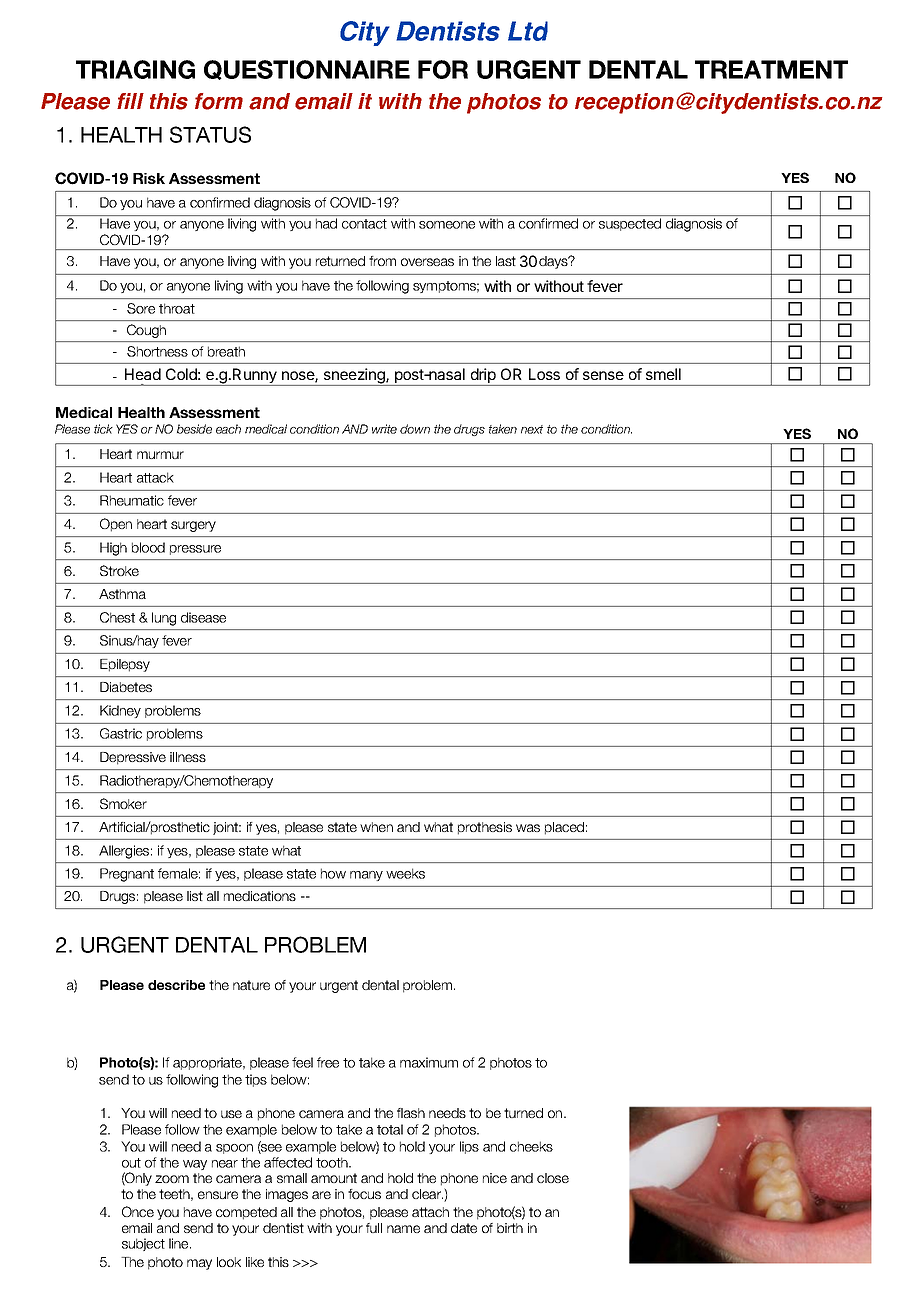 The height and width of the screenshot is (1308, 924). I want to click on was, so click(528, 828).
